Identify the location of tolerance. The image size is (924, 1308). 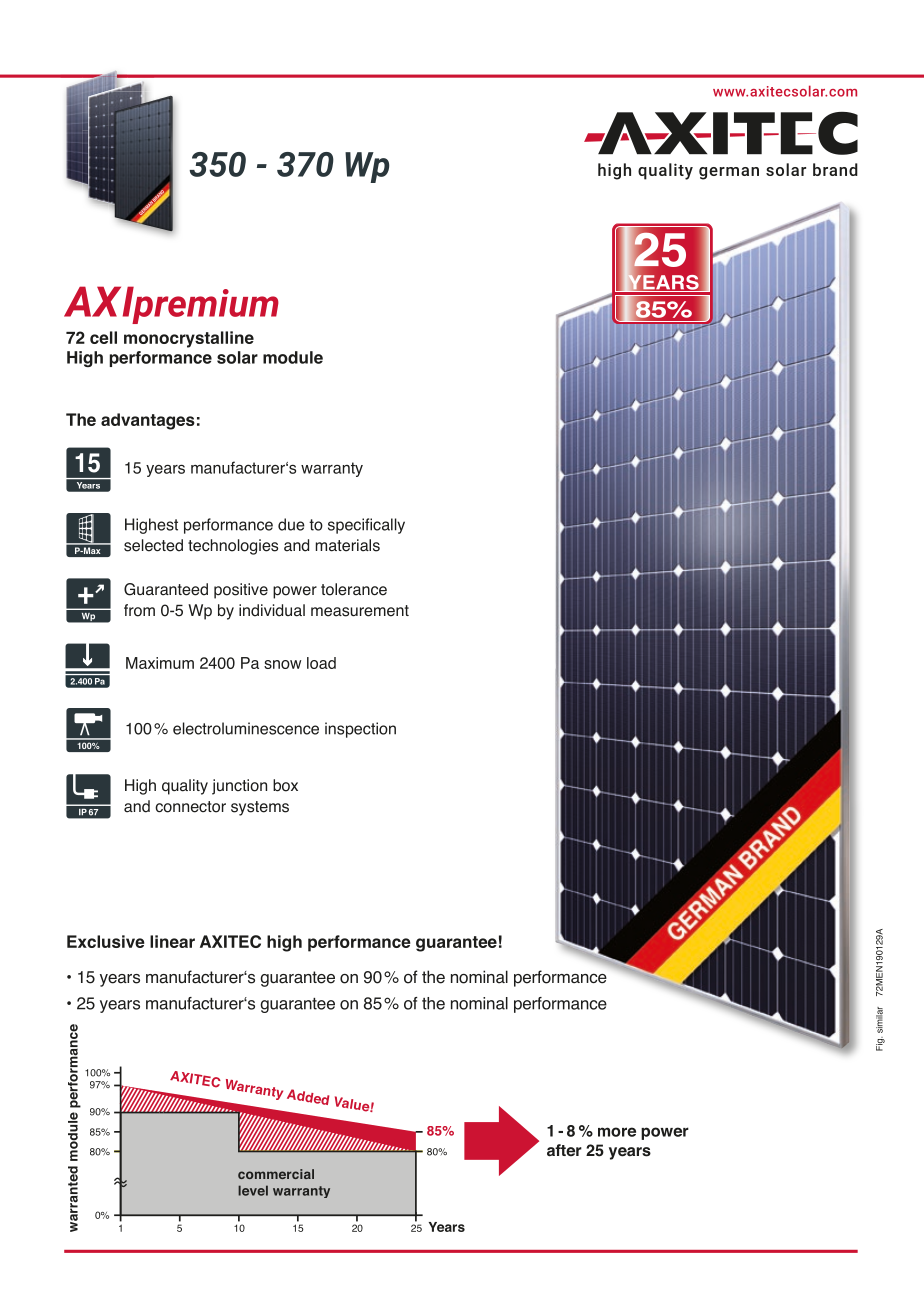
(354, 589).
